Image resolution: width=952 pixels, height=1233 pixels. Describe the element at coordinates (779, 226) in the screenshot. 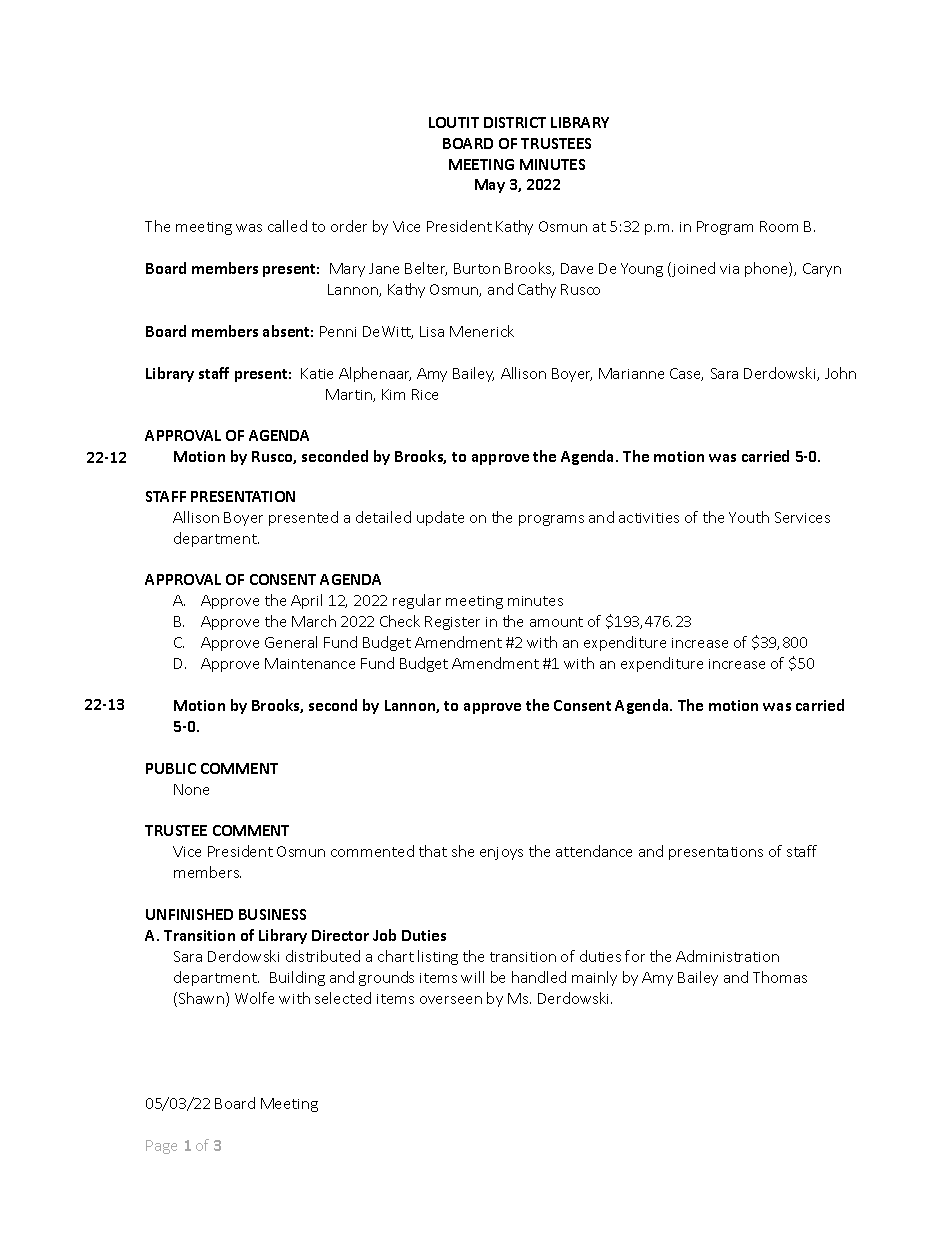

I see `Room` at that location.
